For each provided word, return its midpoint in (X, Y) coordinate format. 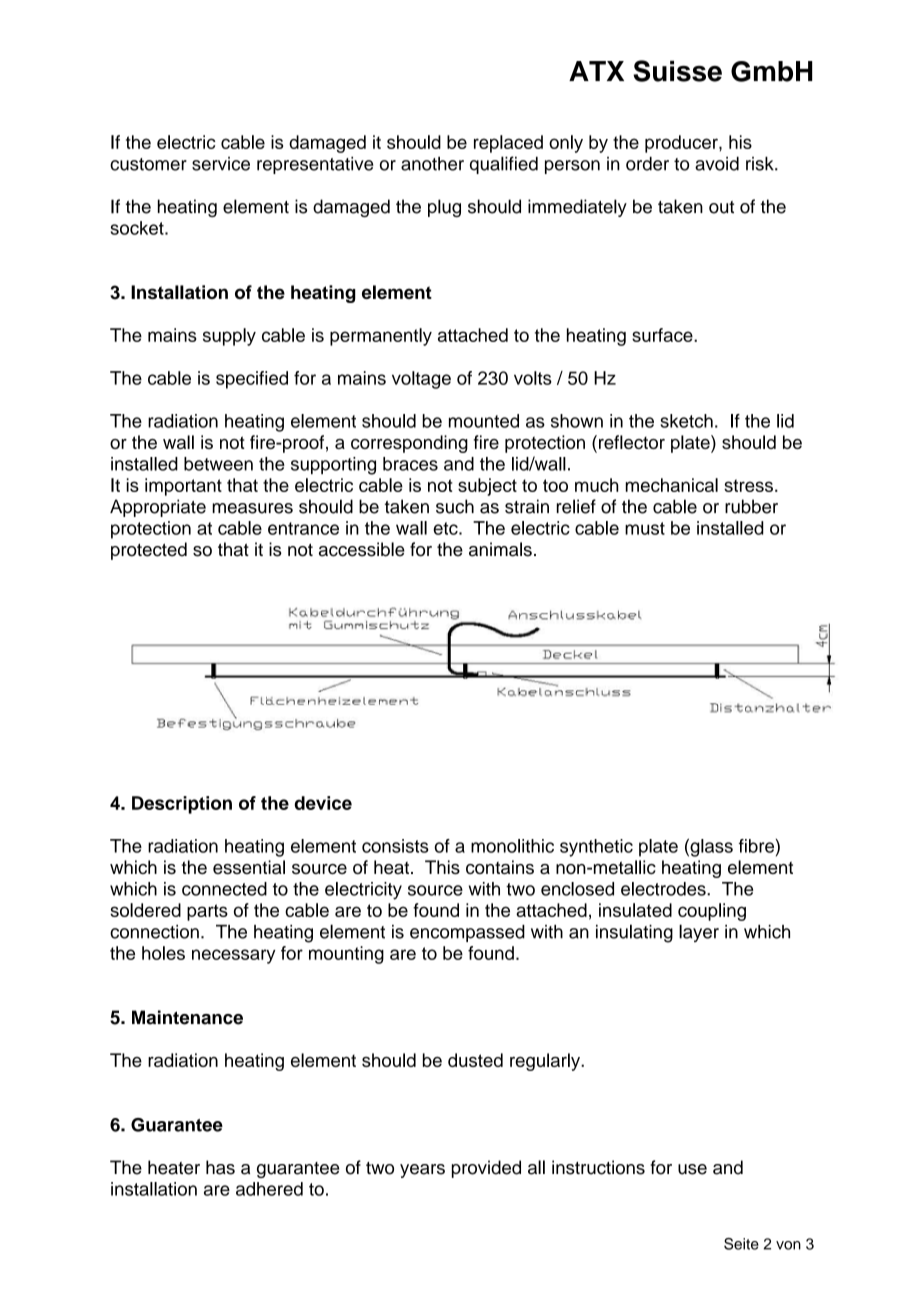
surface (663, 335)
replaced (508, 144)
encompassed (467, 933)
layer (699, 933)
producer (682, 144)
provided (486, 1169)
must (645, 528)
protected (149, 551)
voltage (421, 380)
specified (252, 380)
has (220, 1167)
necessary (234, 956)
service (221, 164)
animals (500, 549)
